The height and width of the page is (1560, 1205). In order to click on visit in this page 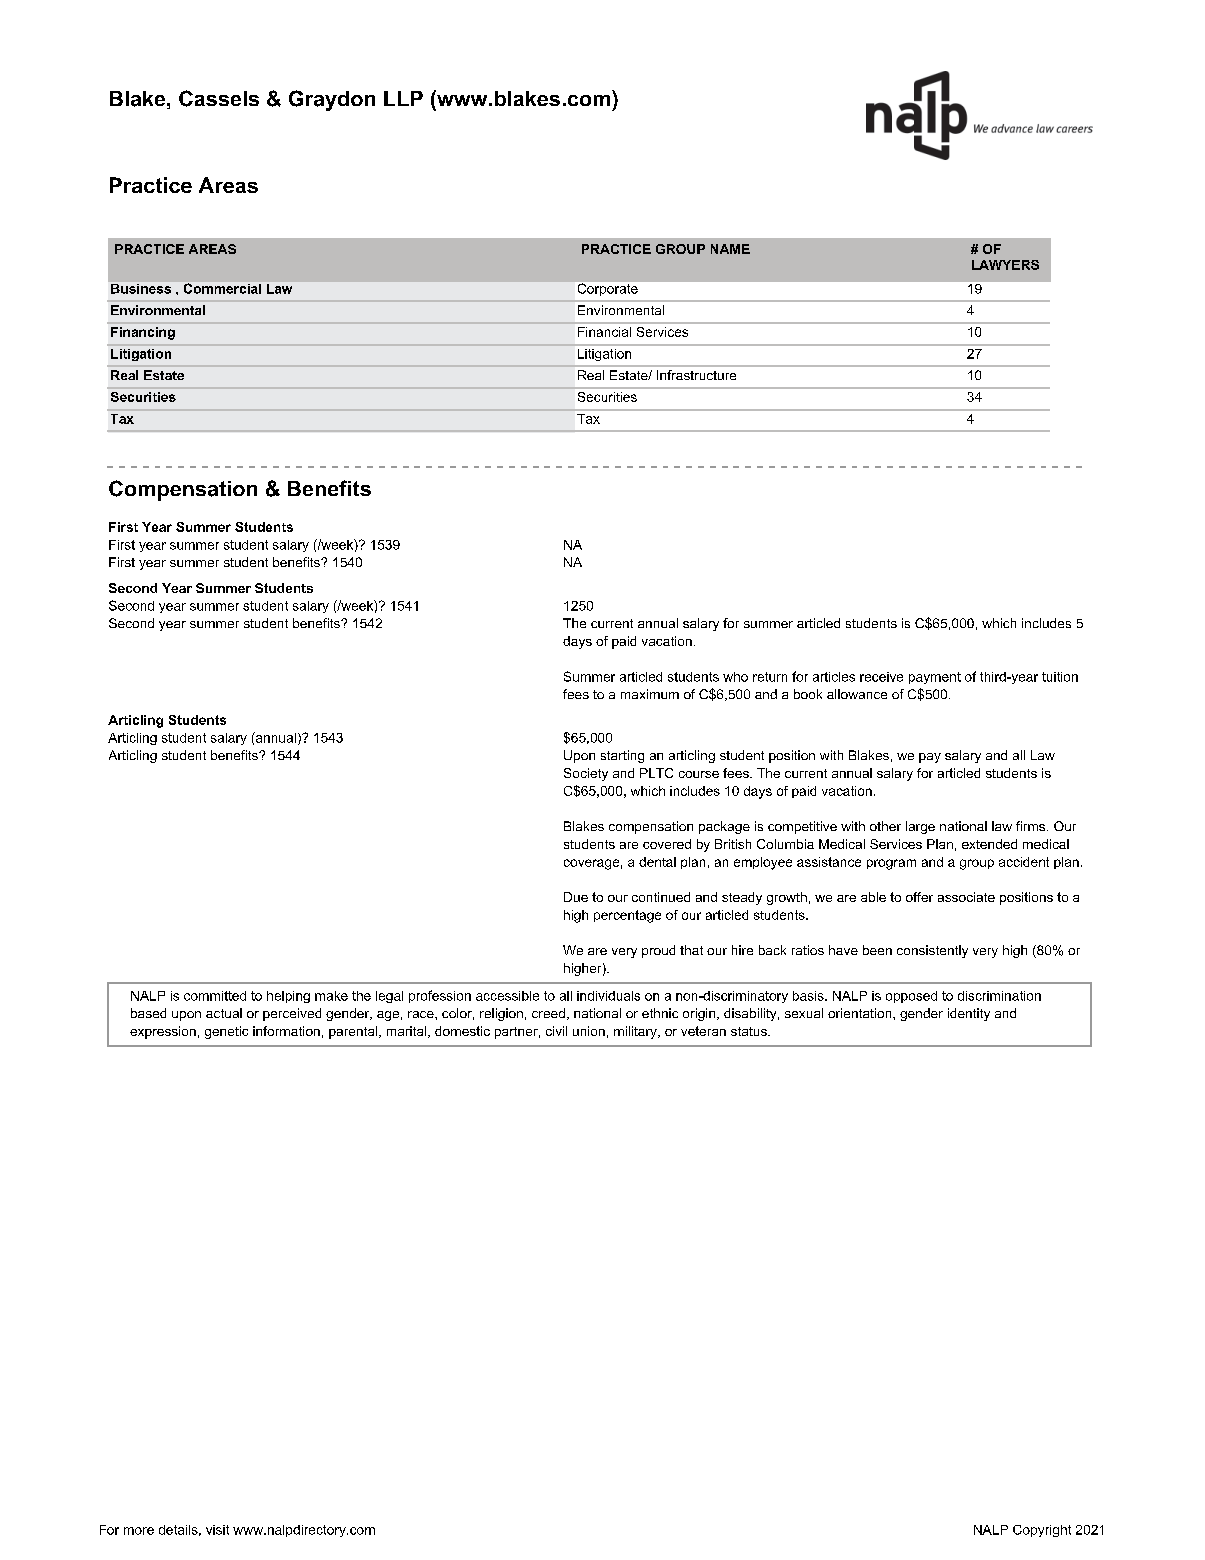, I will do `click(217, 1530)`.
